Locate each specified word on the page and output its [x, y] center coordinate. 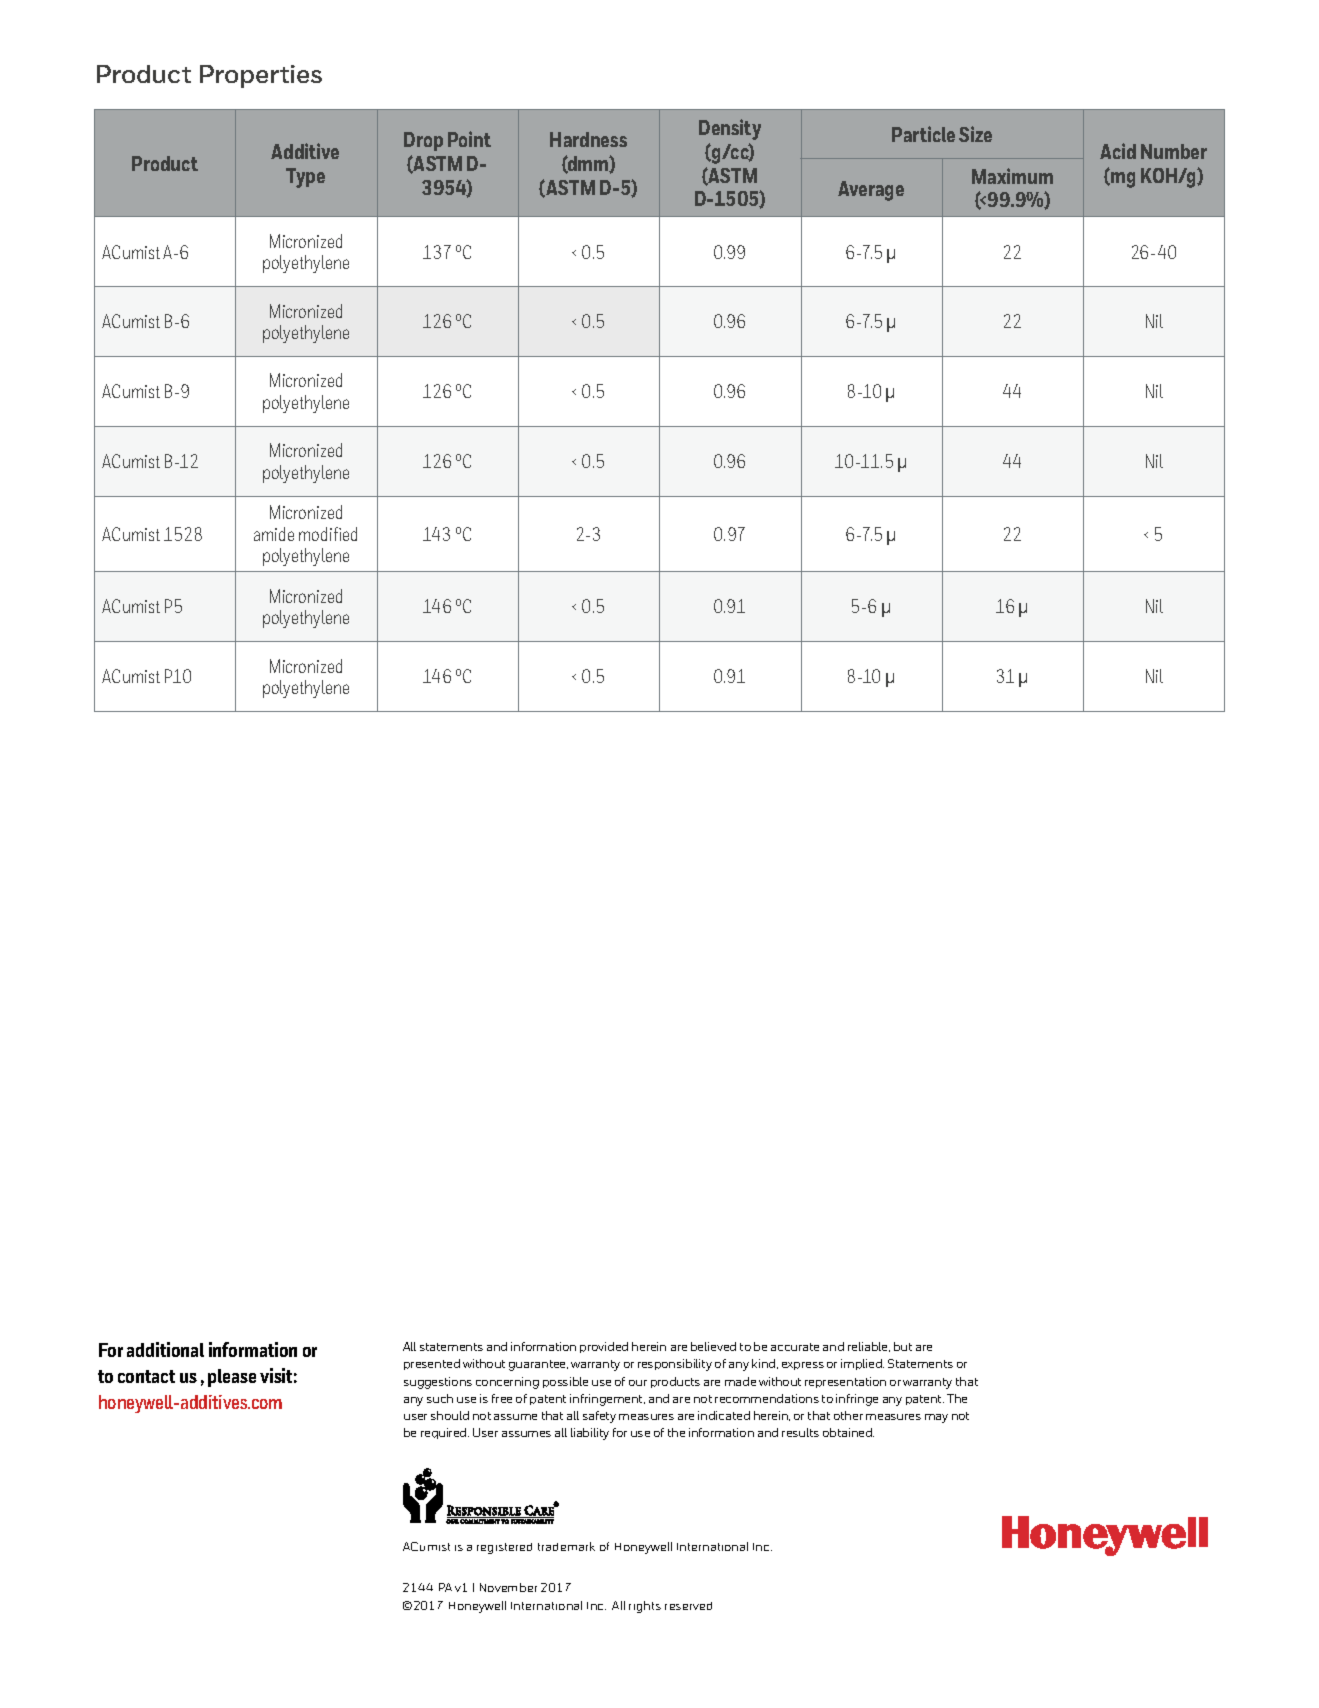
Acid [1118, 151]
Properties [261, 76]
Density [730, 129]
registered [504, 1548]
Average [871, 191]
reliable [869, 1347]
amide [274, 534]
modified [328, 534]
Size [975, 134]
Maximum [1012, 176]
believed [713, 1346]
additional [165, 1349]
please [232, 1378]
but [903, 1346]
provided [604, 1347]
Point [469, 139]
